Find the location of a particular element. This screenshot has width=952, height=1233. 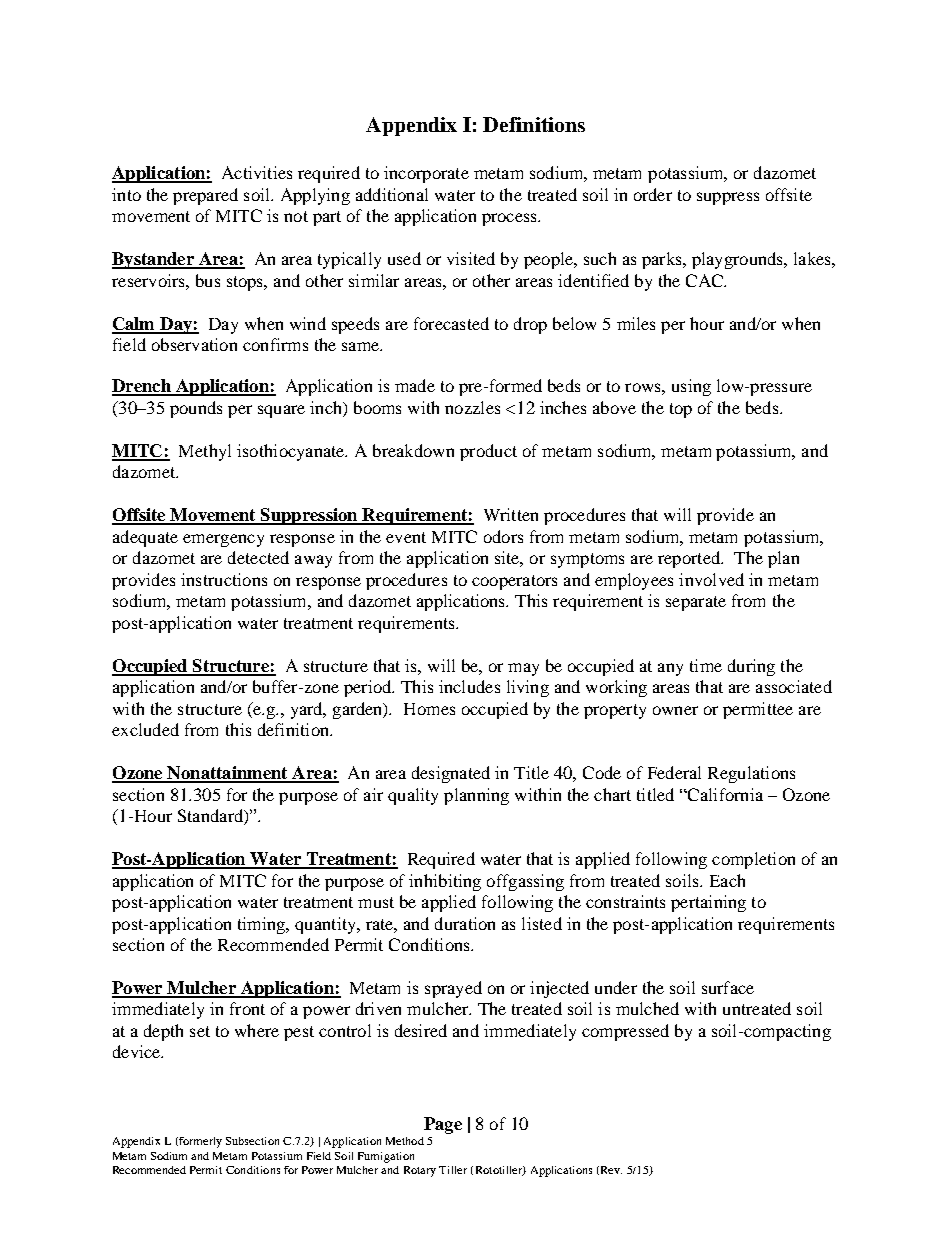

timing is located at coordinates (263, 925).
